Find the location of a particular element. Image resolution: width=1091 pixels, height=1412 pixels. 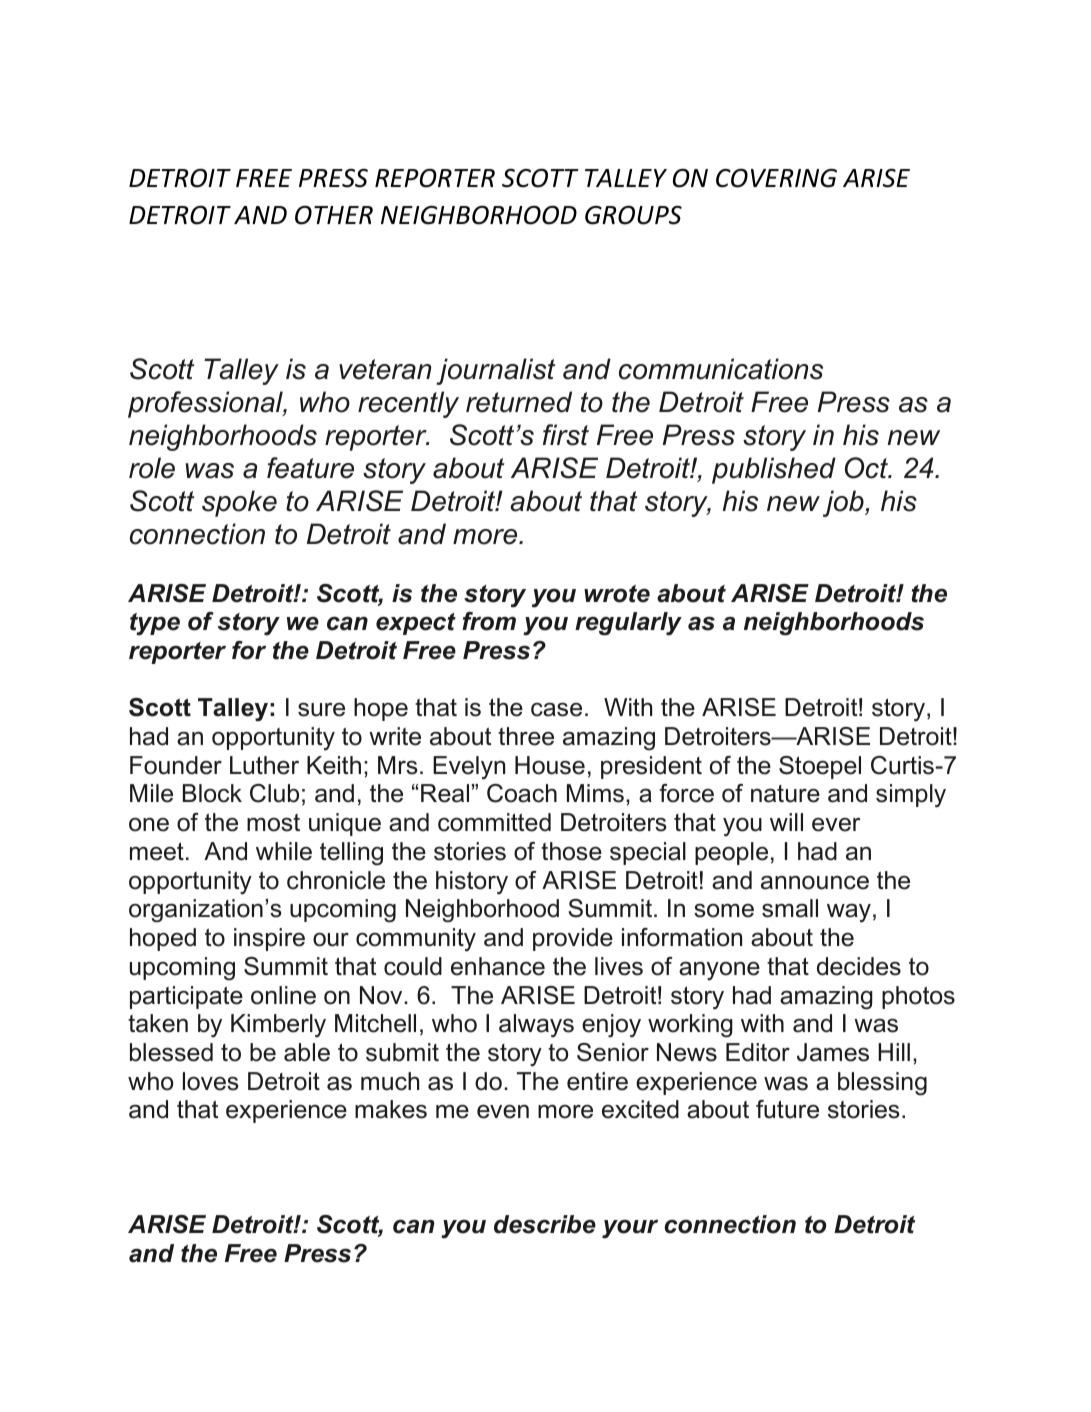

future is located at coordinates (787, 1109).
